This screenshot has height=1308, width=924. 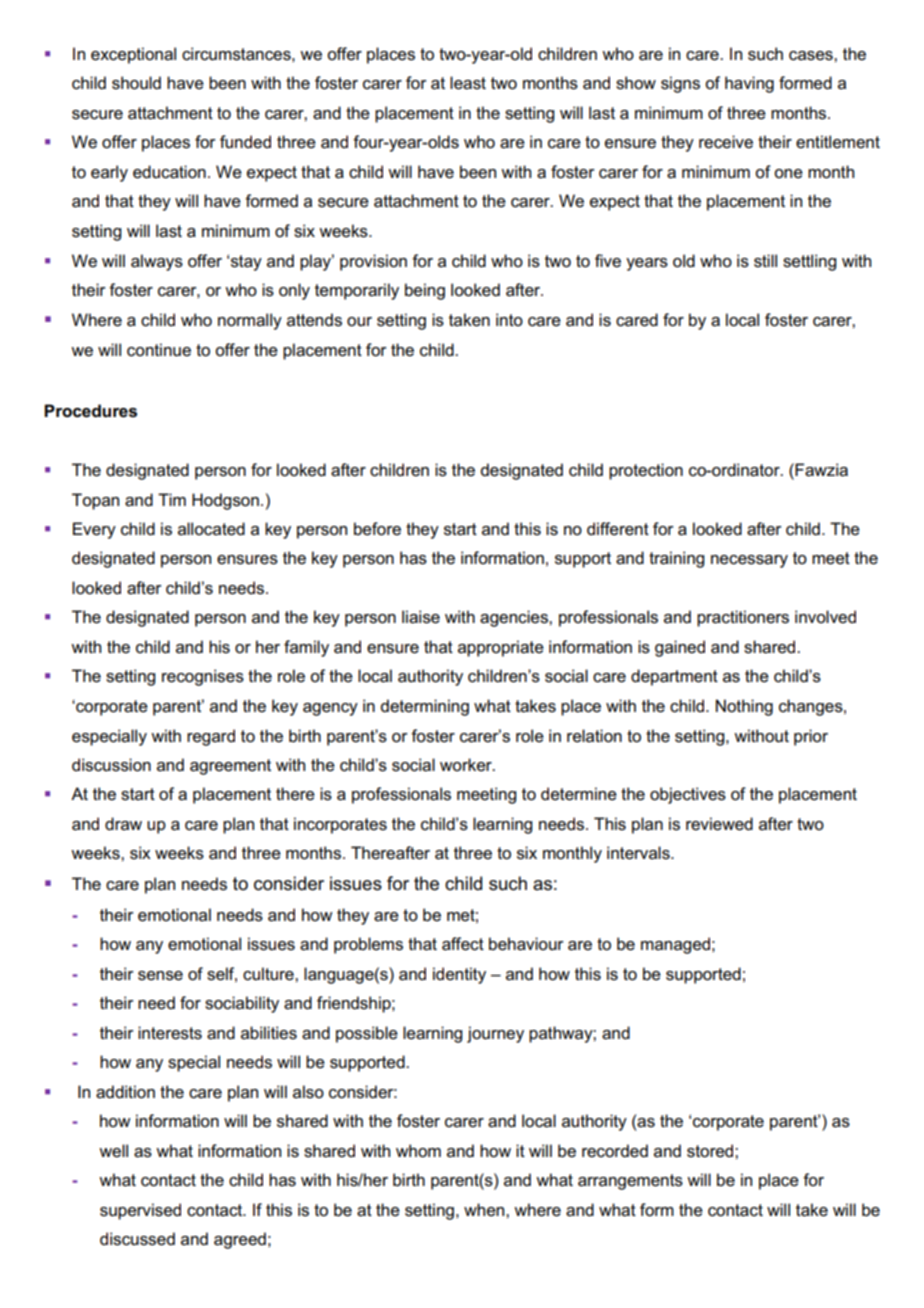 I want to click on having, so click(x=749, y=84).
